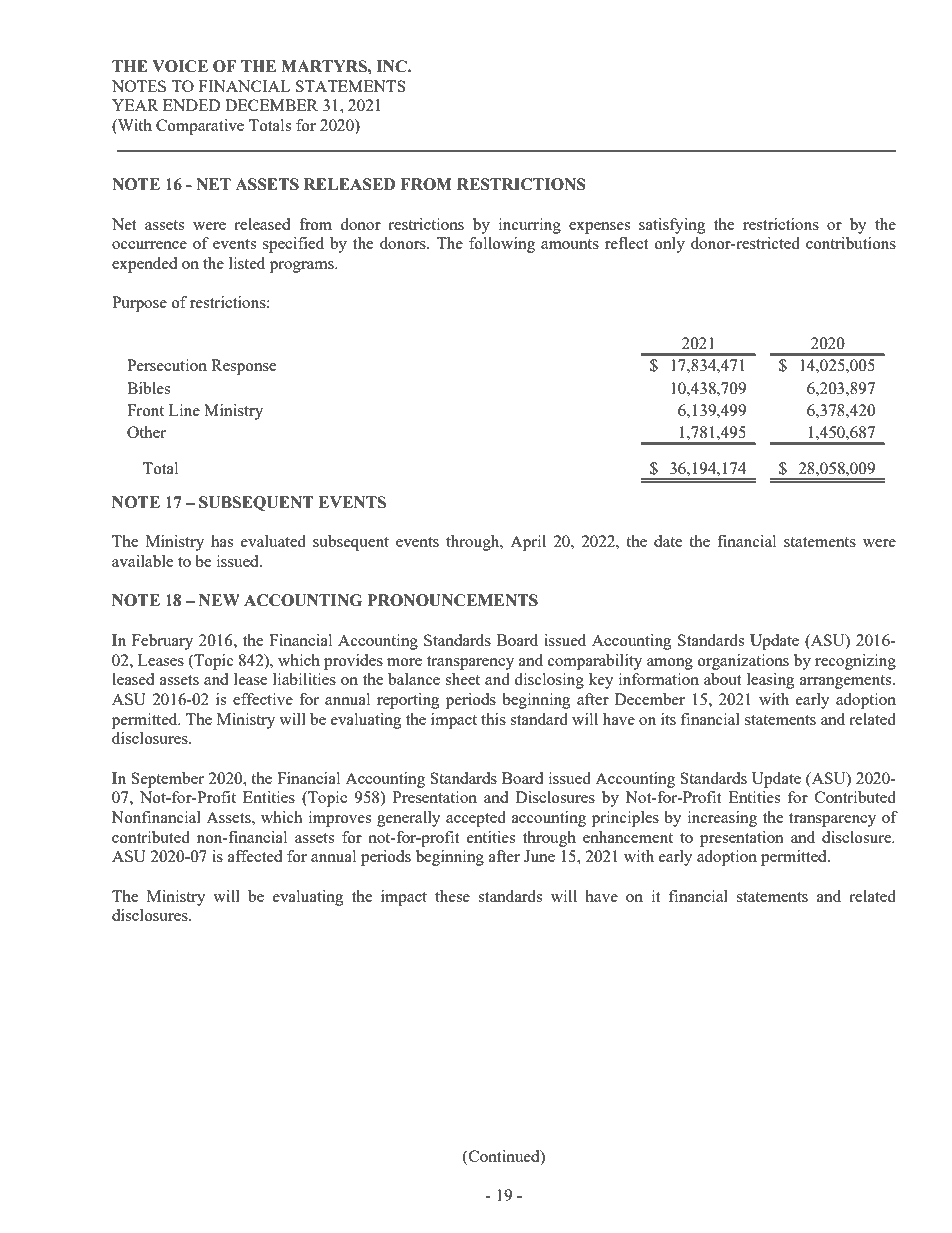 The image size is (952, 1233). I want to click on affected, so click(255, 856).
